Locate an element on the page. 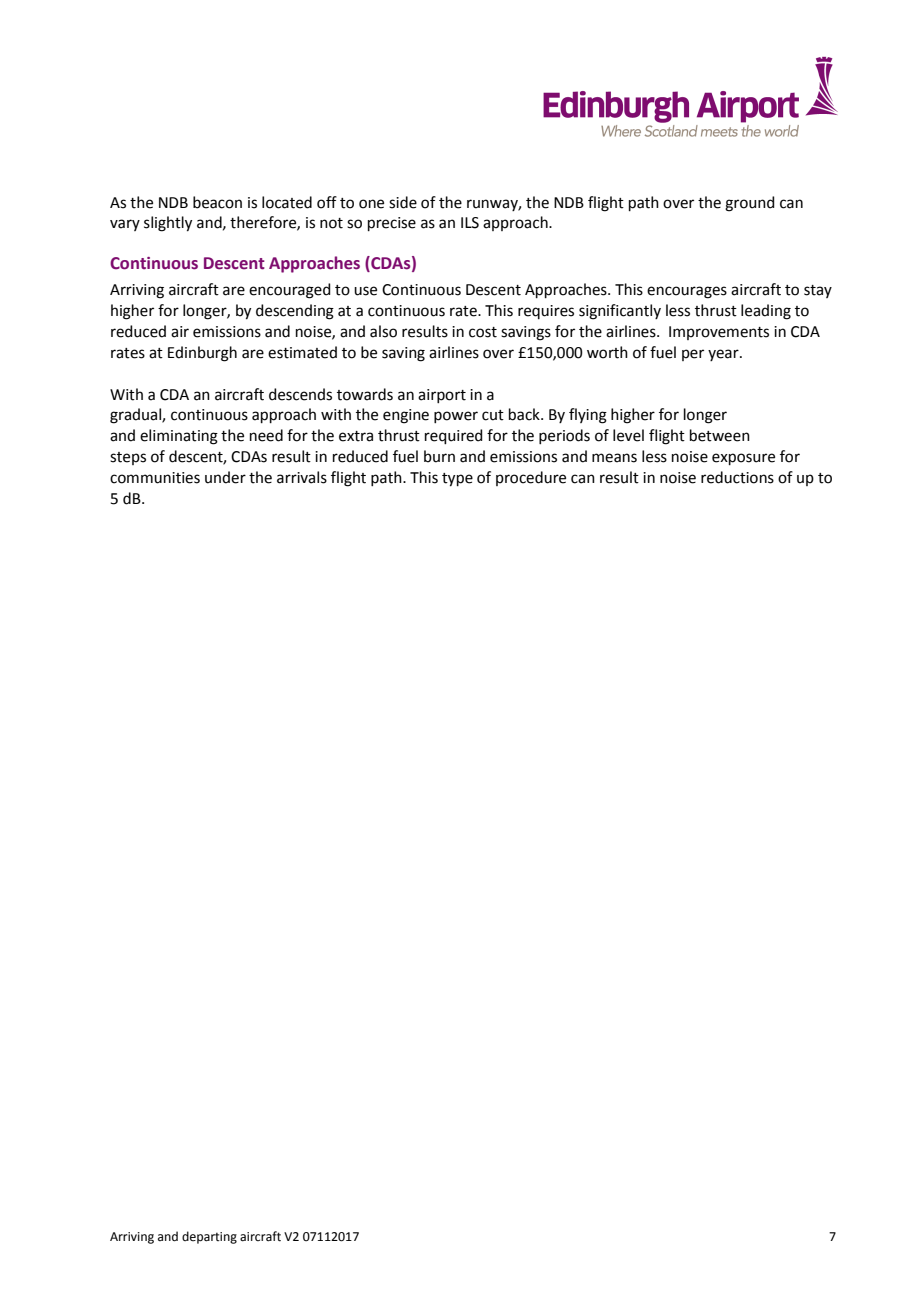 The height and width of the image is (1308, 924). means is located at coordinates (614, 458).
